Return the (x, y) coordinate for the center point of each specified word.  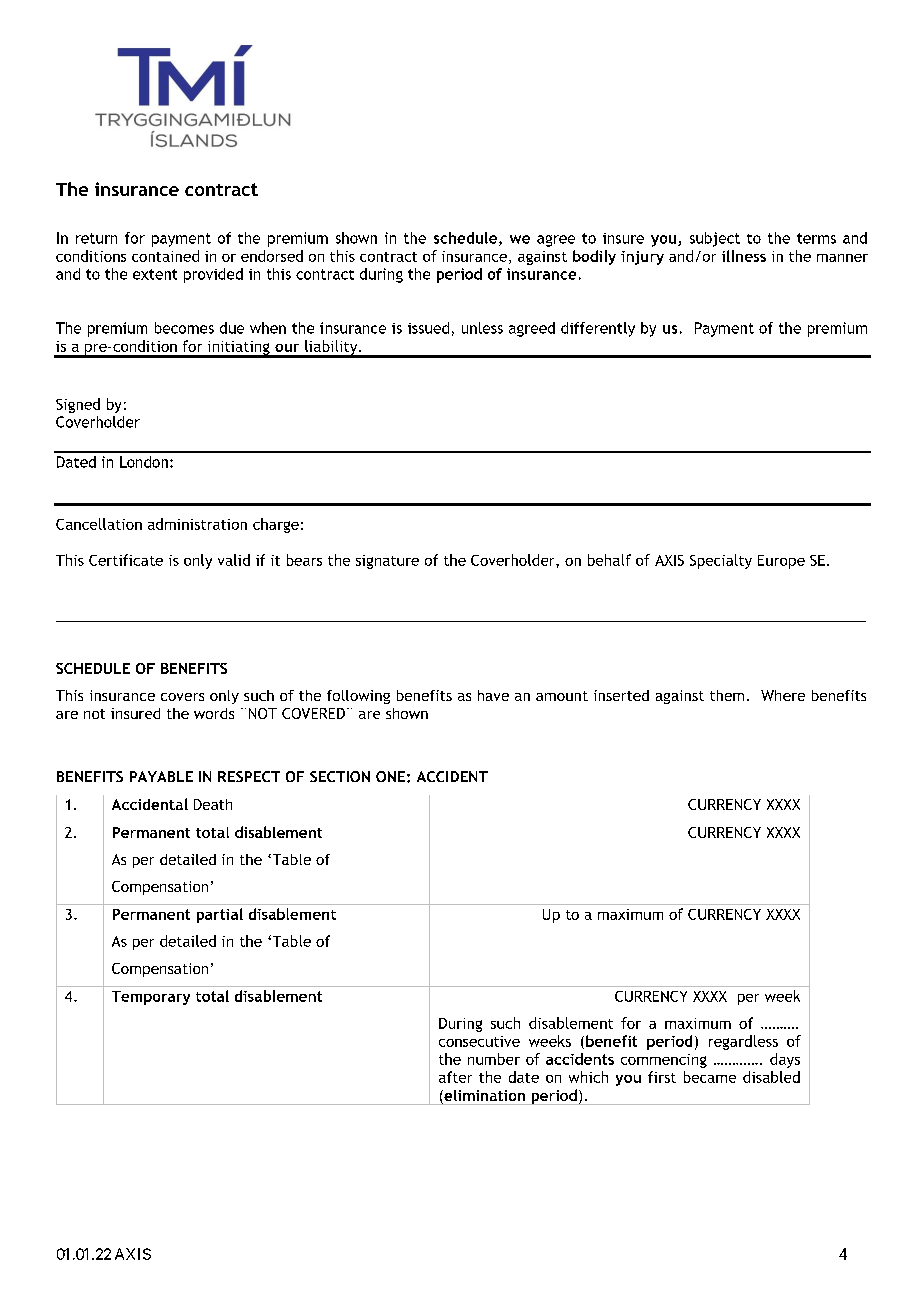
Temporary (151, 998)
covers (182, 697)
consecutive (479, 1041)
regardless (743, 1042)
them (727, 695)
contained (165, 256)
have (493, 695)
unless (482, 328)
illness (744, 256)
